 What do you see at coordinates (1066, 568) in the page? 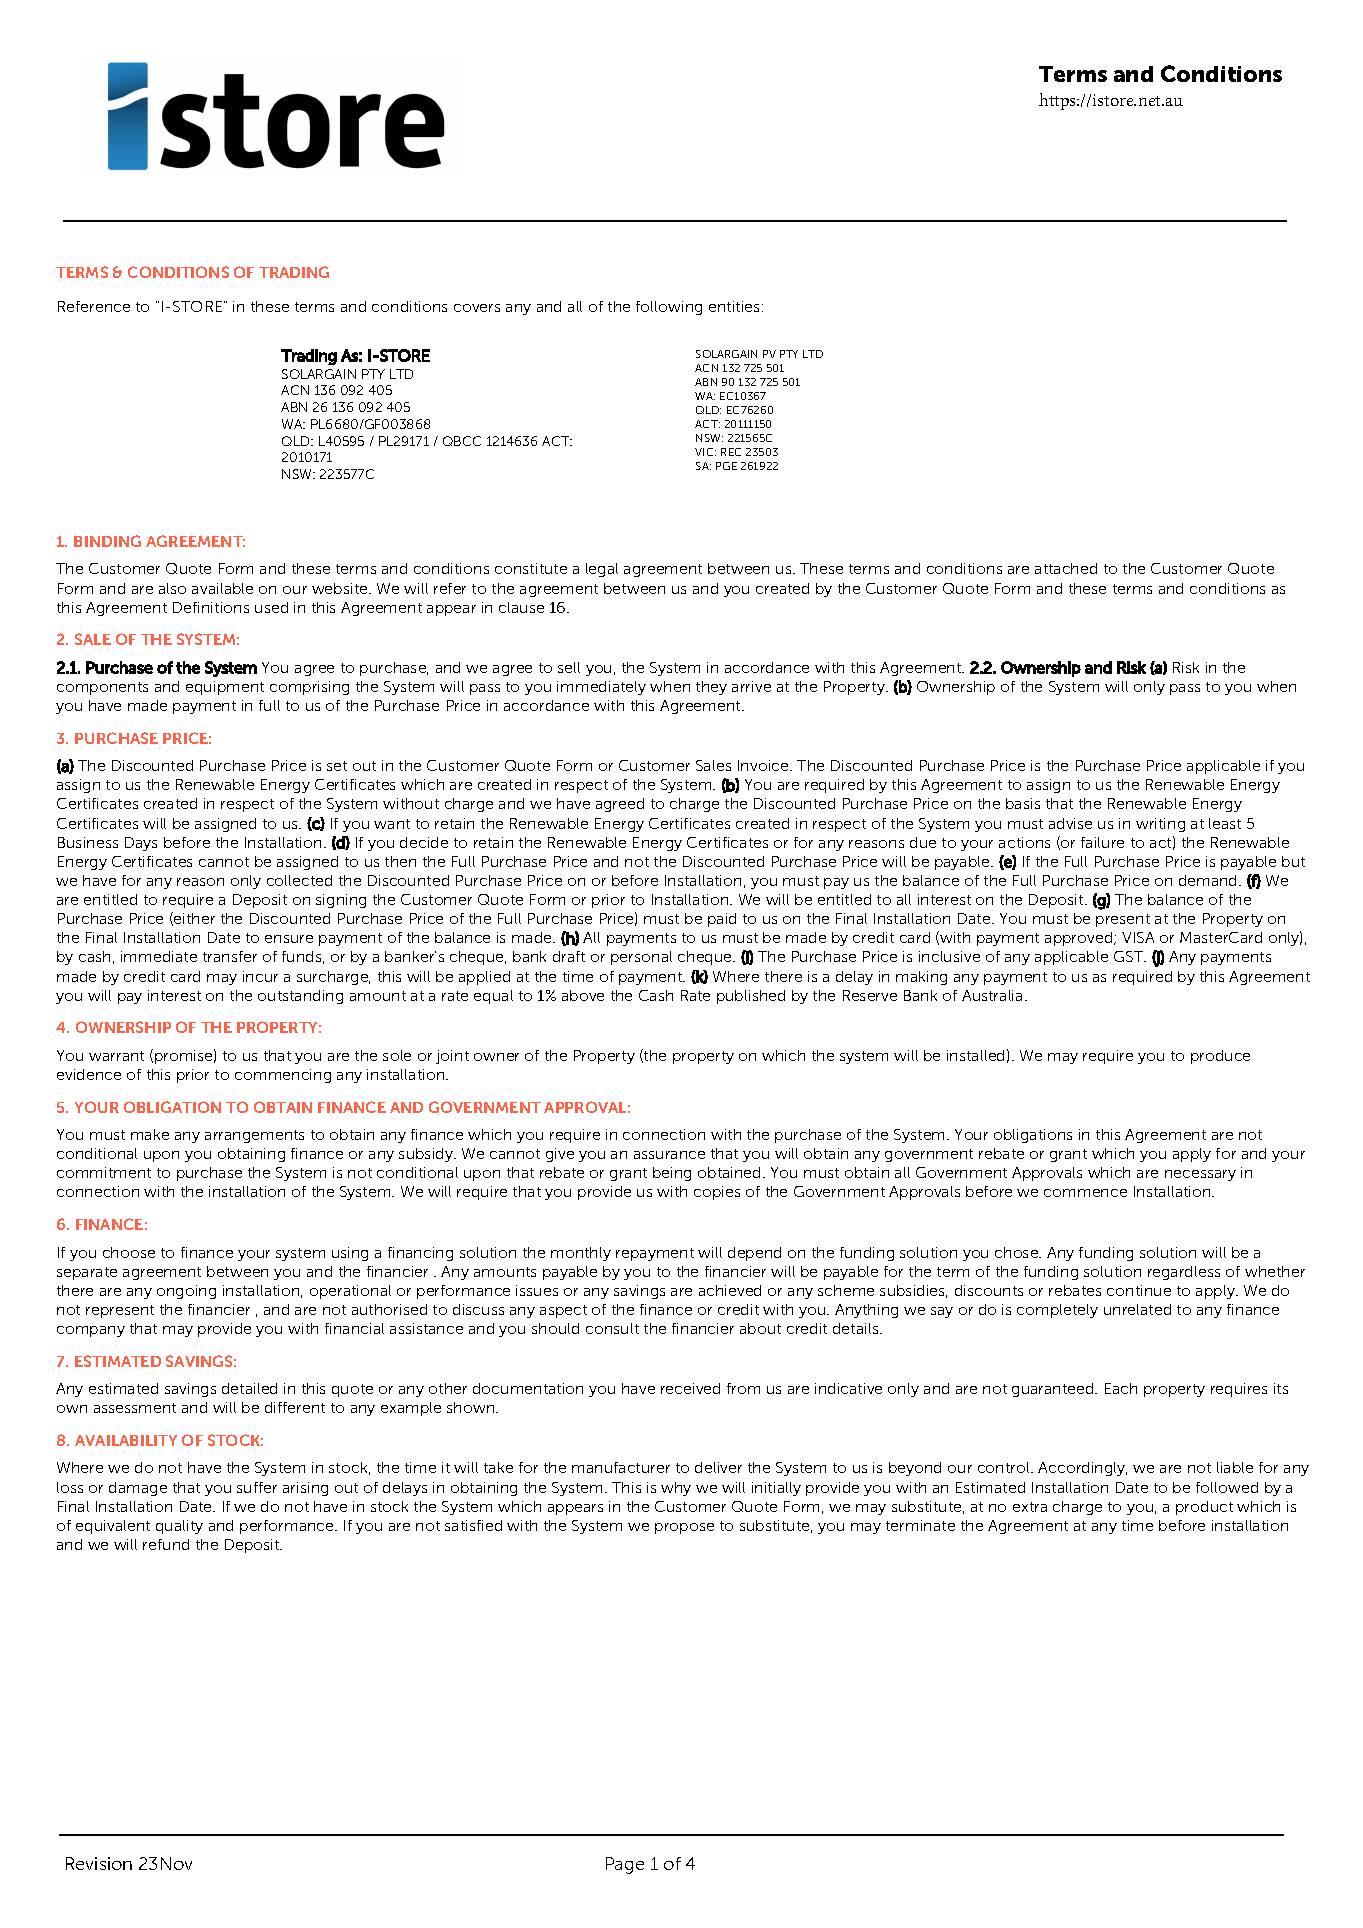
I see `attached` at bounding box center [1066, 568].
